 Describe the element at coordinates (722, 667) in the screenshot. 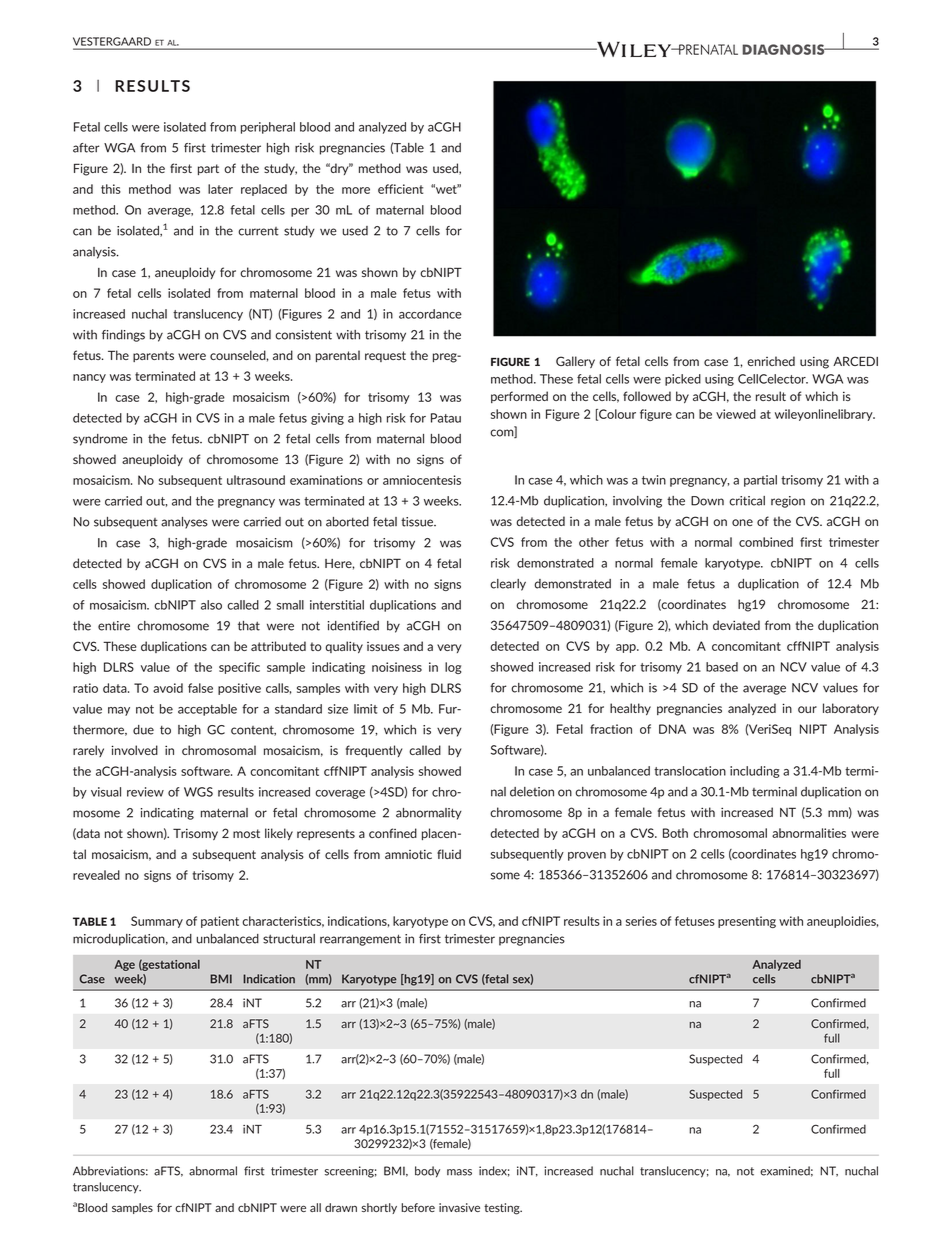

I see `based` at that location.
